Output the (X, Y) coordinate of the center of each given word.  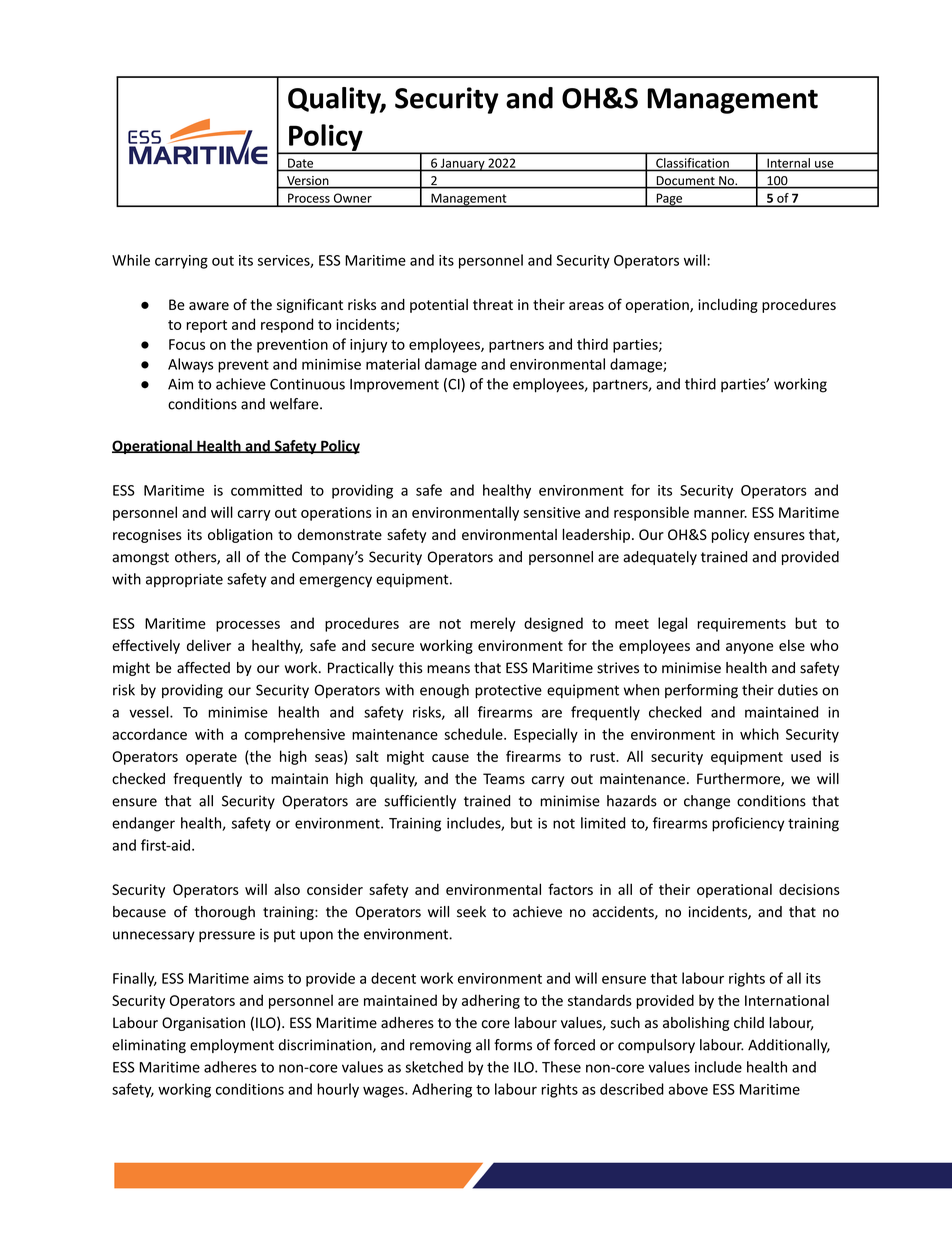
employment (232, 1046)
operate (211, 758)
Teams (504, 779)
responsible (651, 513)
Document (685, 182)
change (707, 802)
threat (493, 304)
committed (266, 490)
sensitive (551, 512)
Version (308, 182)
